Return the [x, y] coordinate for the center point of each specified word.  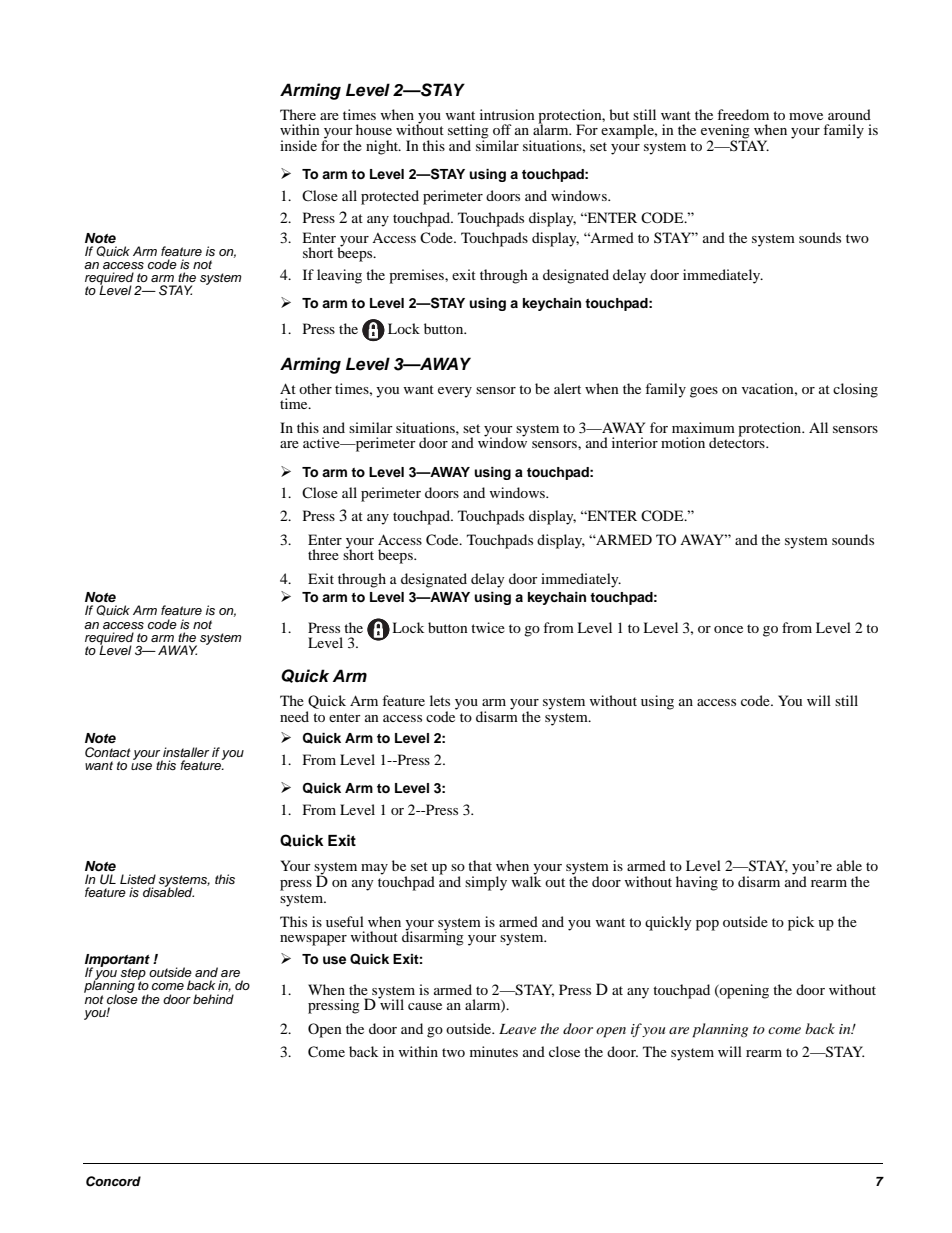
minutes [494, 1051]
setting [468, 132]
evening [725, 132]
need [294, 716]
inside [298, 145]
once [728, 629]
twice [488, 627]
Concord [113, 1181]
